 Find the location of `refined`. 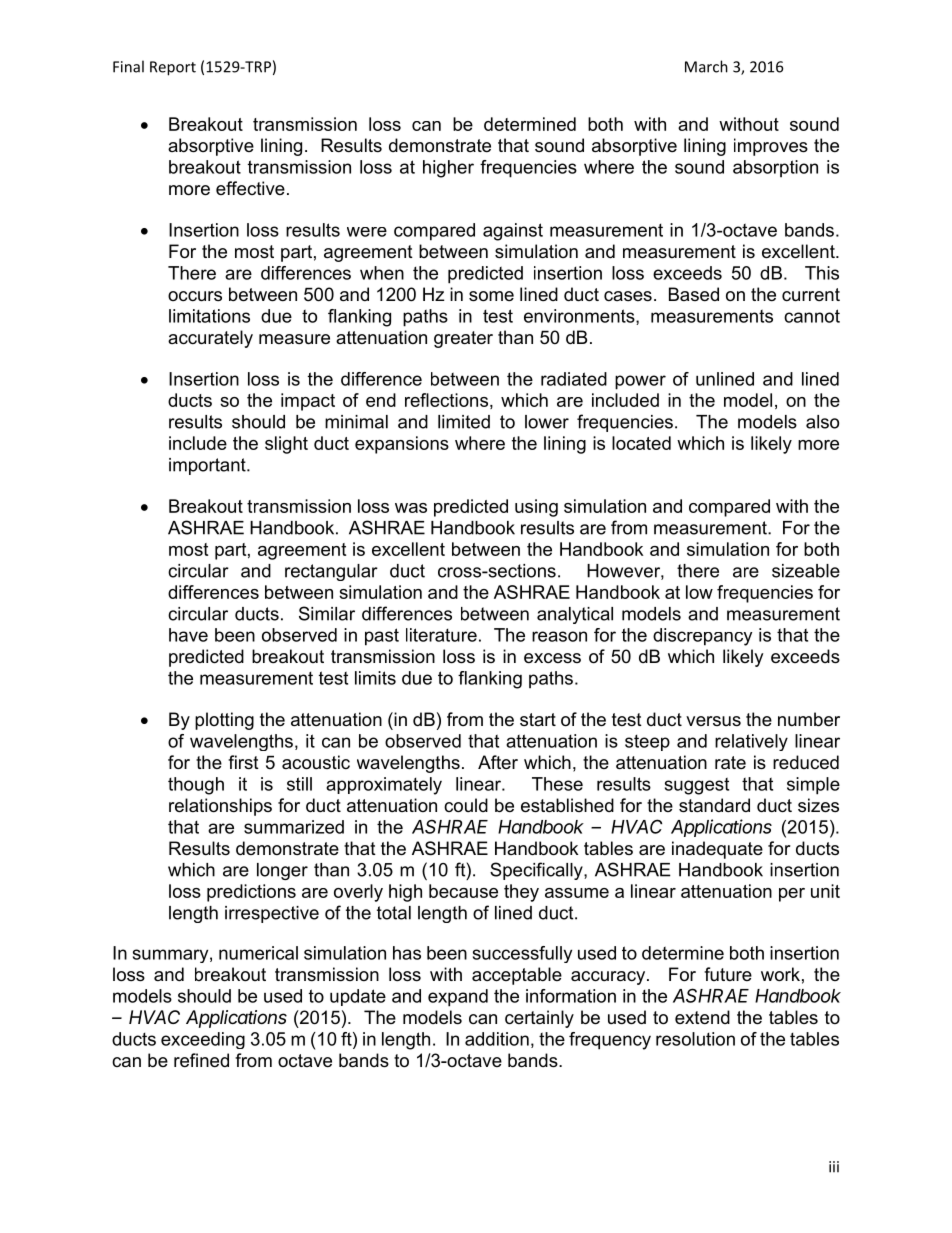

refined is located at coordinates (201, 1060).
